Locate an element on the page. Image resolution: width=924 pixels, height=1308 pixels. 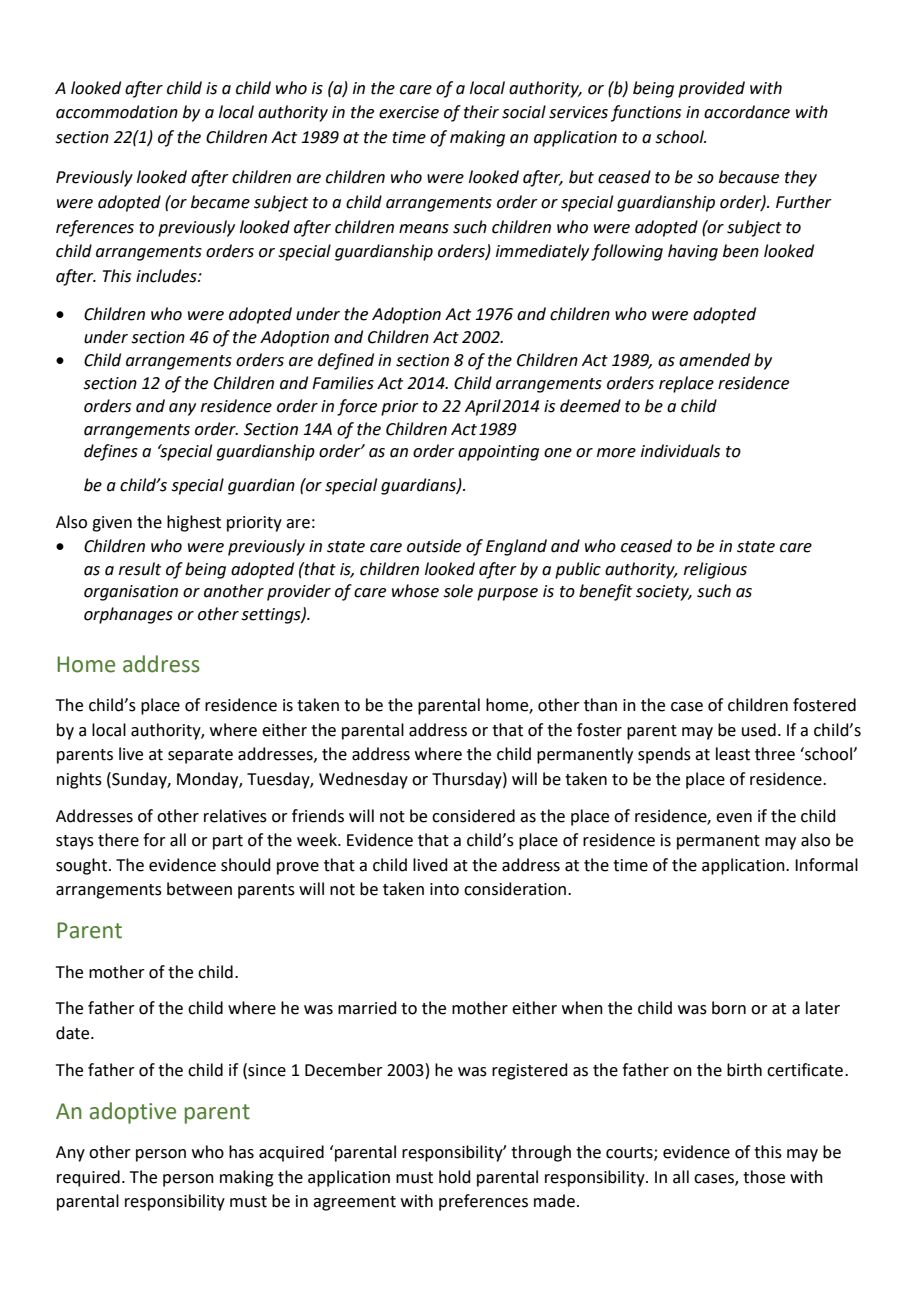
accordance is located at coordinates (747, 112).
